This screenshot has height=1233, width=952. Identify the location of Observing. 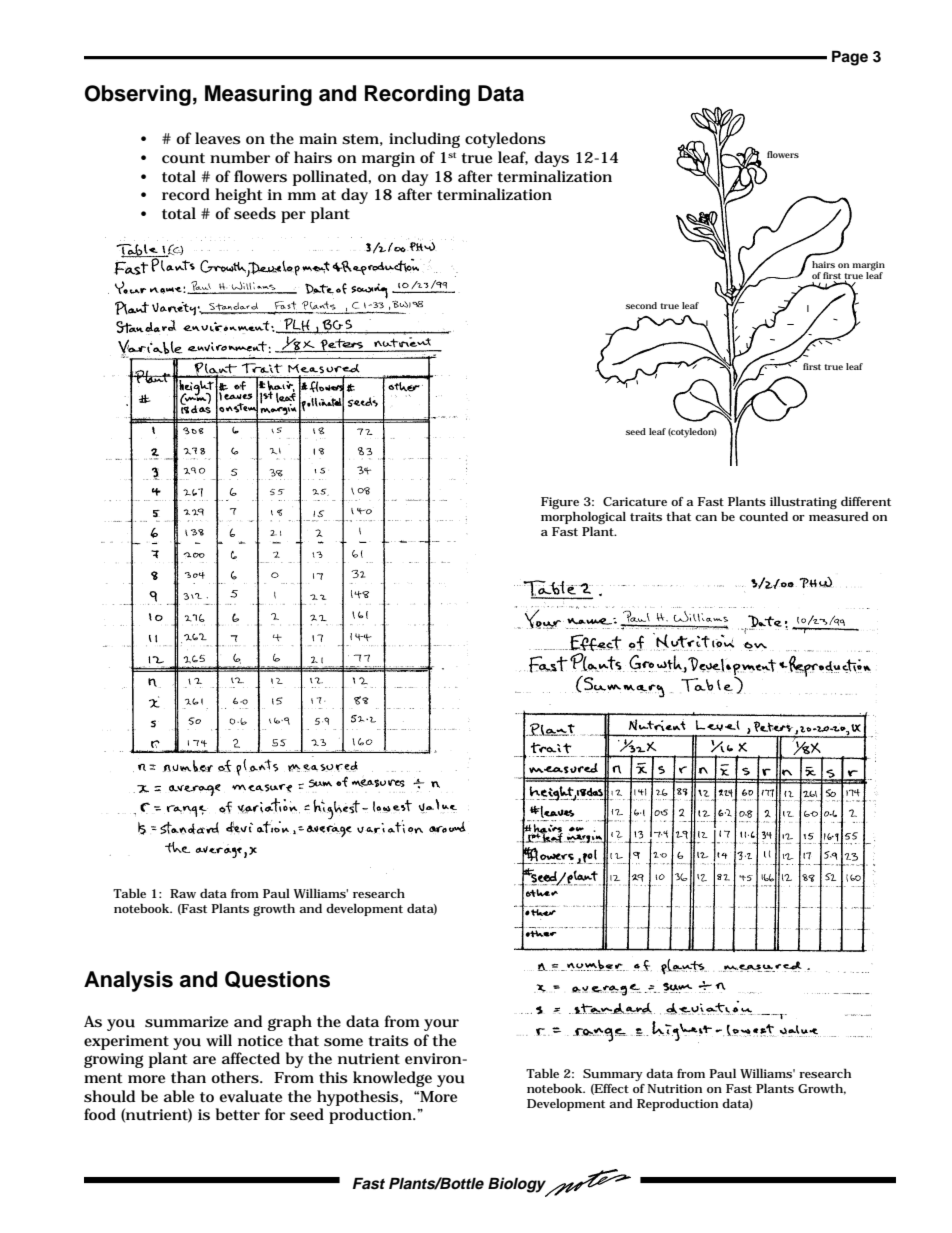
(138, 95).
